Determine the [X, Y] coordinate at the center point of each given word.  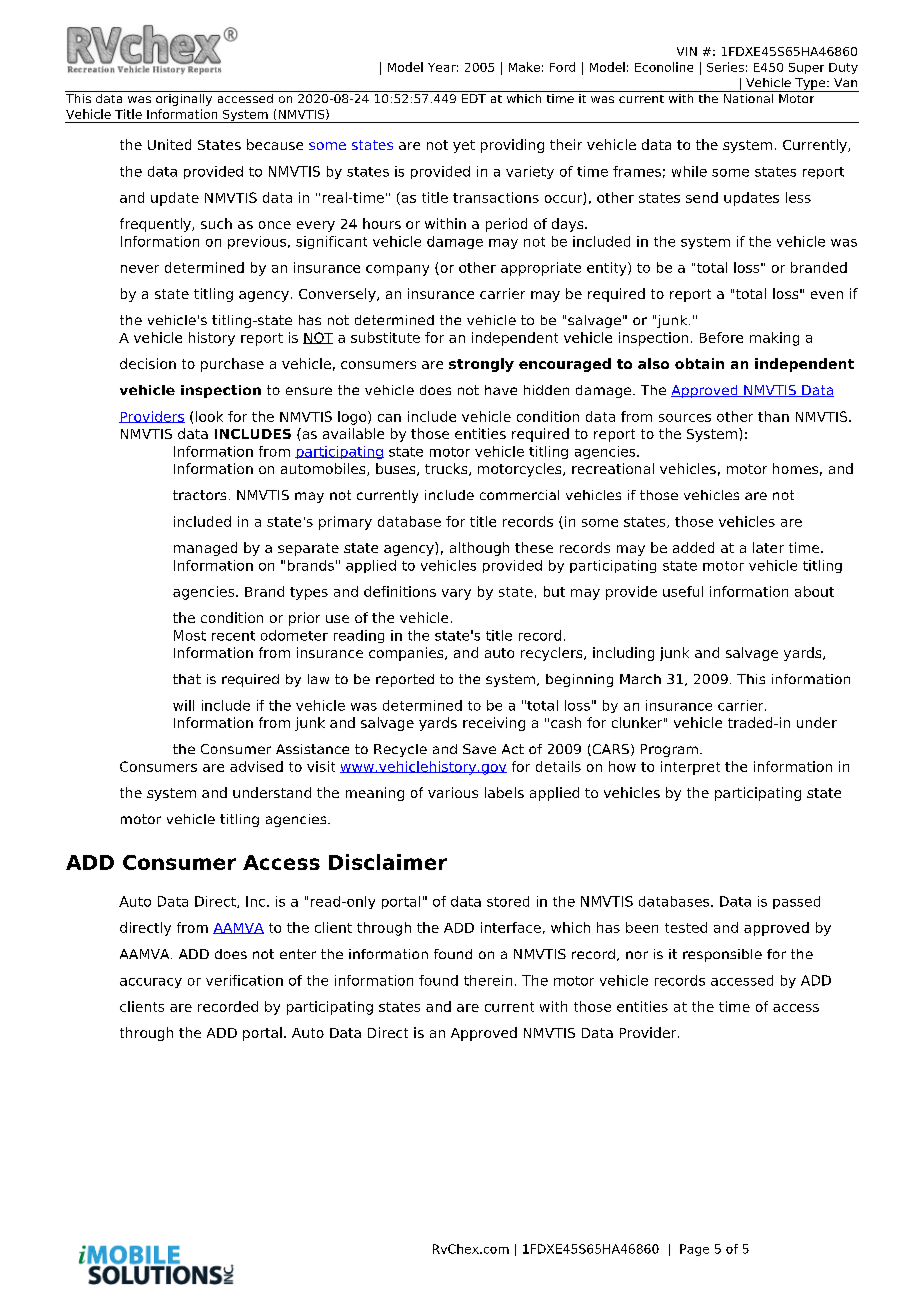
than [773, 416]
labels [504, 792]
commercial [519, 495]
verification [244, 980]
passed [796, 902]
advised [256, 766]
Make [524, 67]
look [209, 416]
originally [184, 98]
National [748, 97]
